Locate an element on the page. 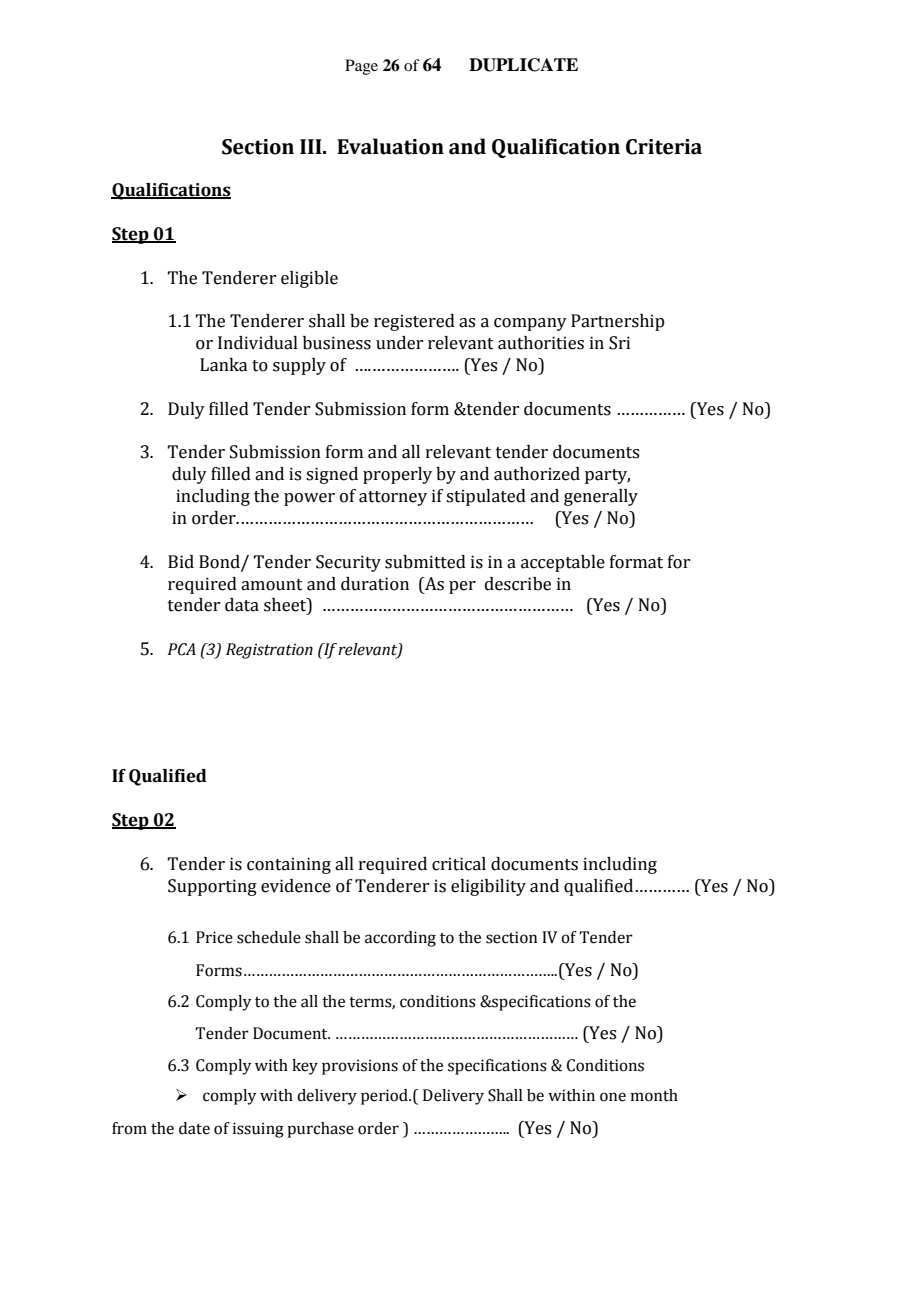 This page has width=924, height=1307. PCA is located at coordinates (182, 649).
